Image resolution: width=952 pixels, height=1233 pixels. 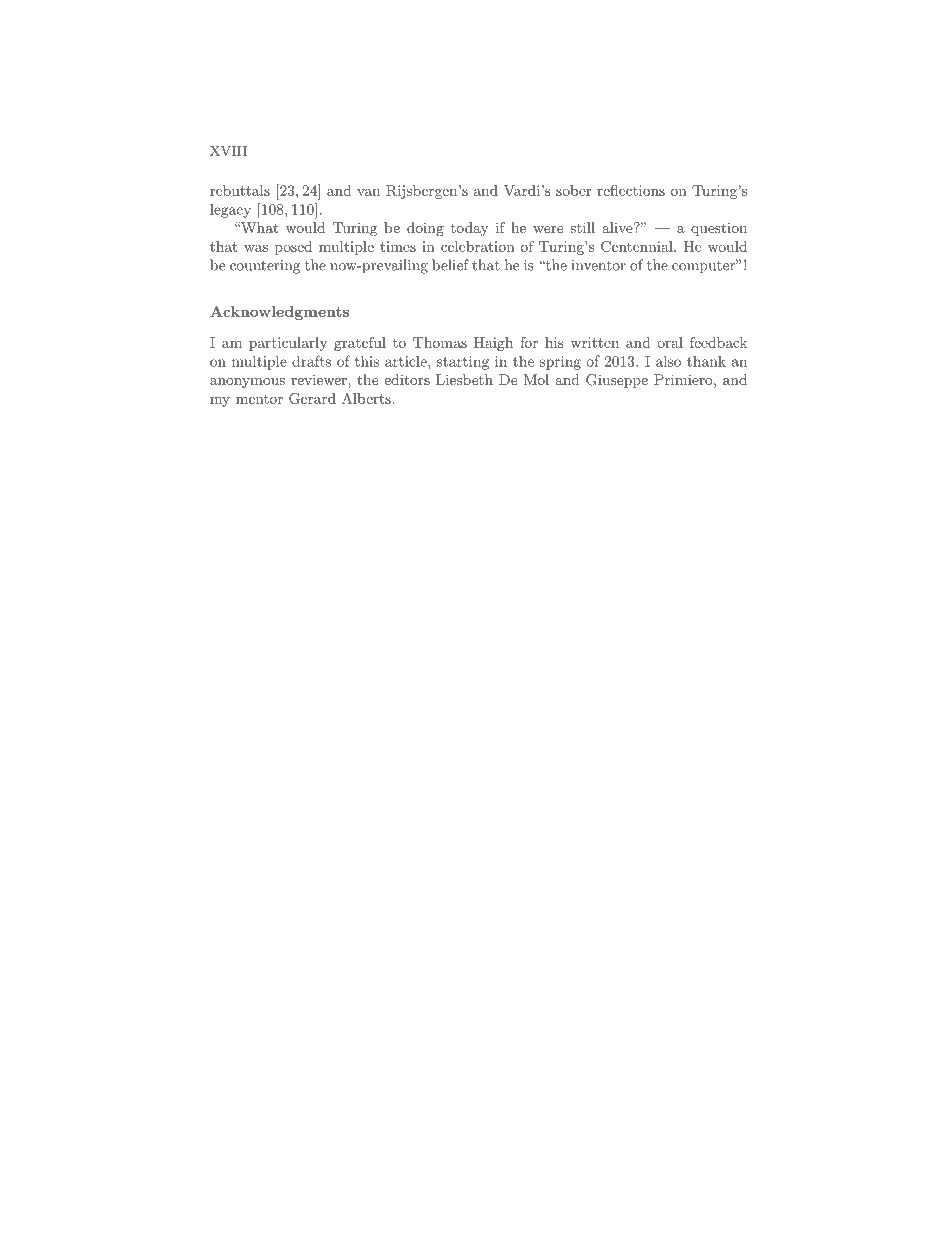 What do you see at coordinates (440, 342) in the image?
I see `Thomas` at bounding box center [440, 342].
